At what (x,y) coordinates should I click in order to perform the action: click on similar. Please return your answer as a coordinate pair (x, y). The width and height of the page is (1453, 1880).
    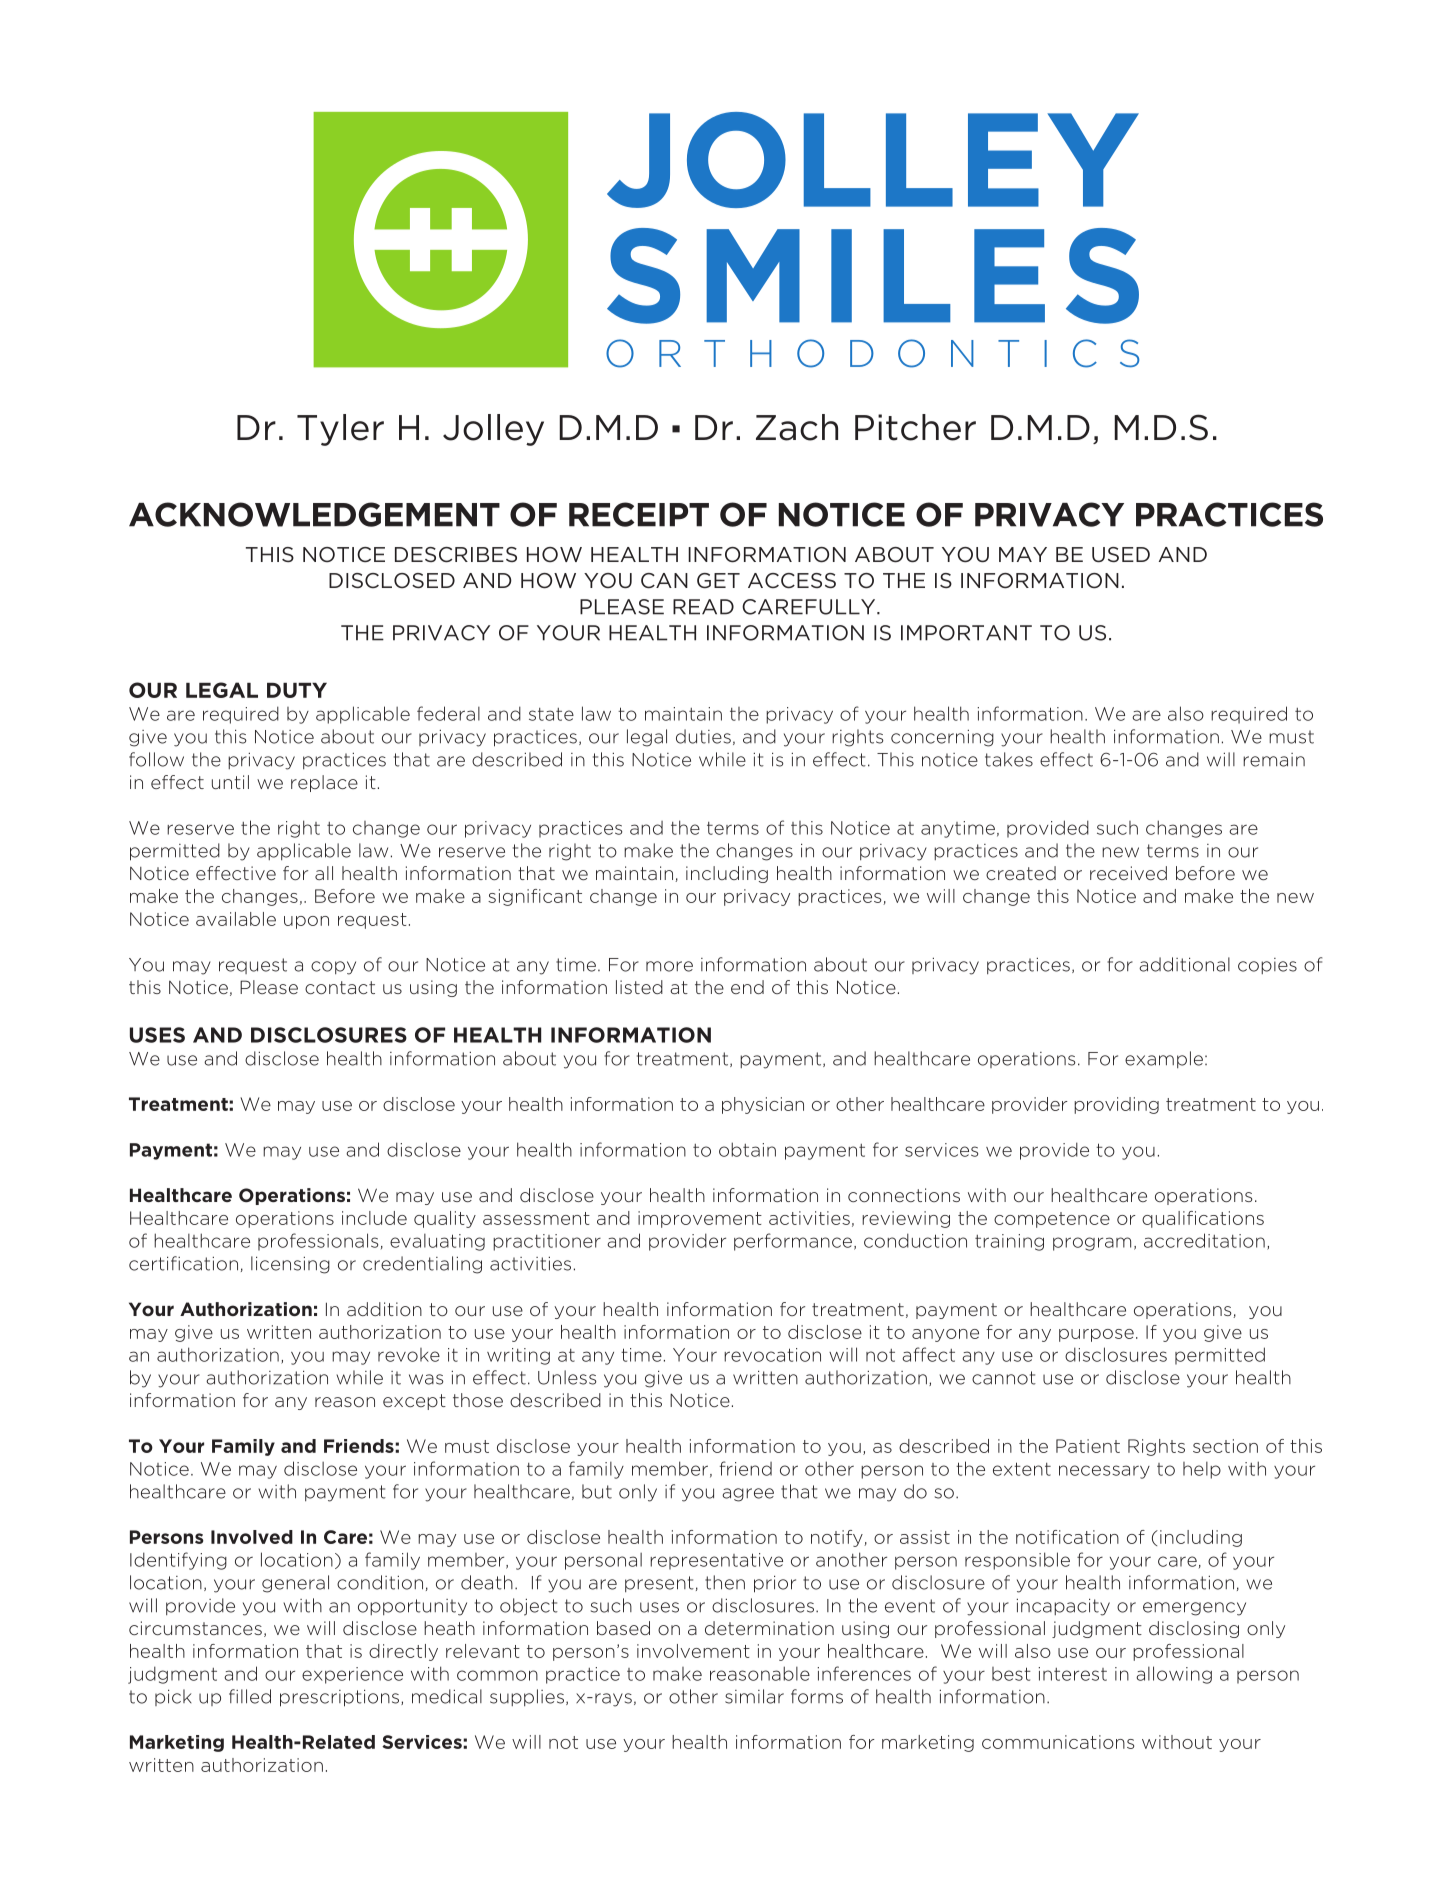
    Looking at the image, I should click on (754, 1696).
